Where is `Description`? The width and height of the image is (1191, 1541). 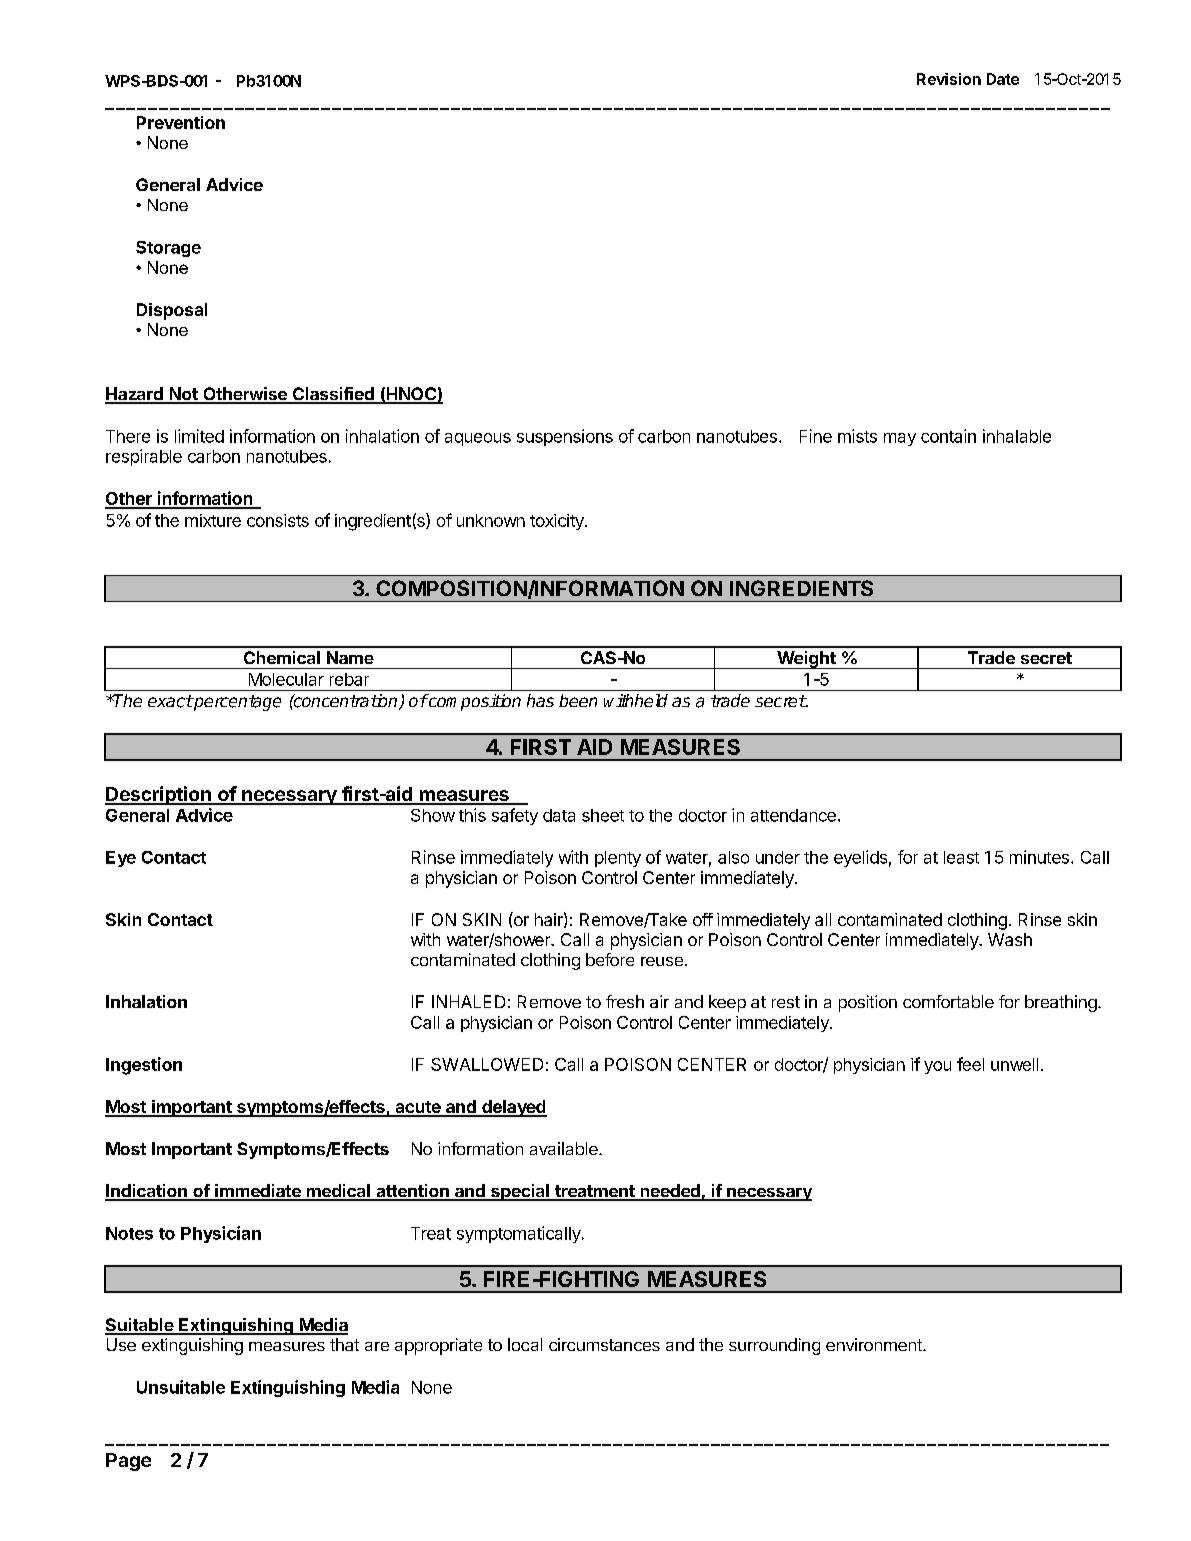
Description is located at coordinates (159, 795).
